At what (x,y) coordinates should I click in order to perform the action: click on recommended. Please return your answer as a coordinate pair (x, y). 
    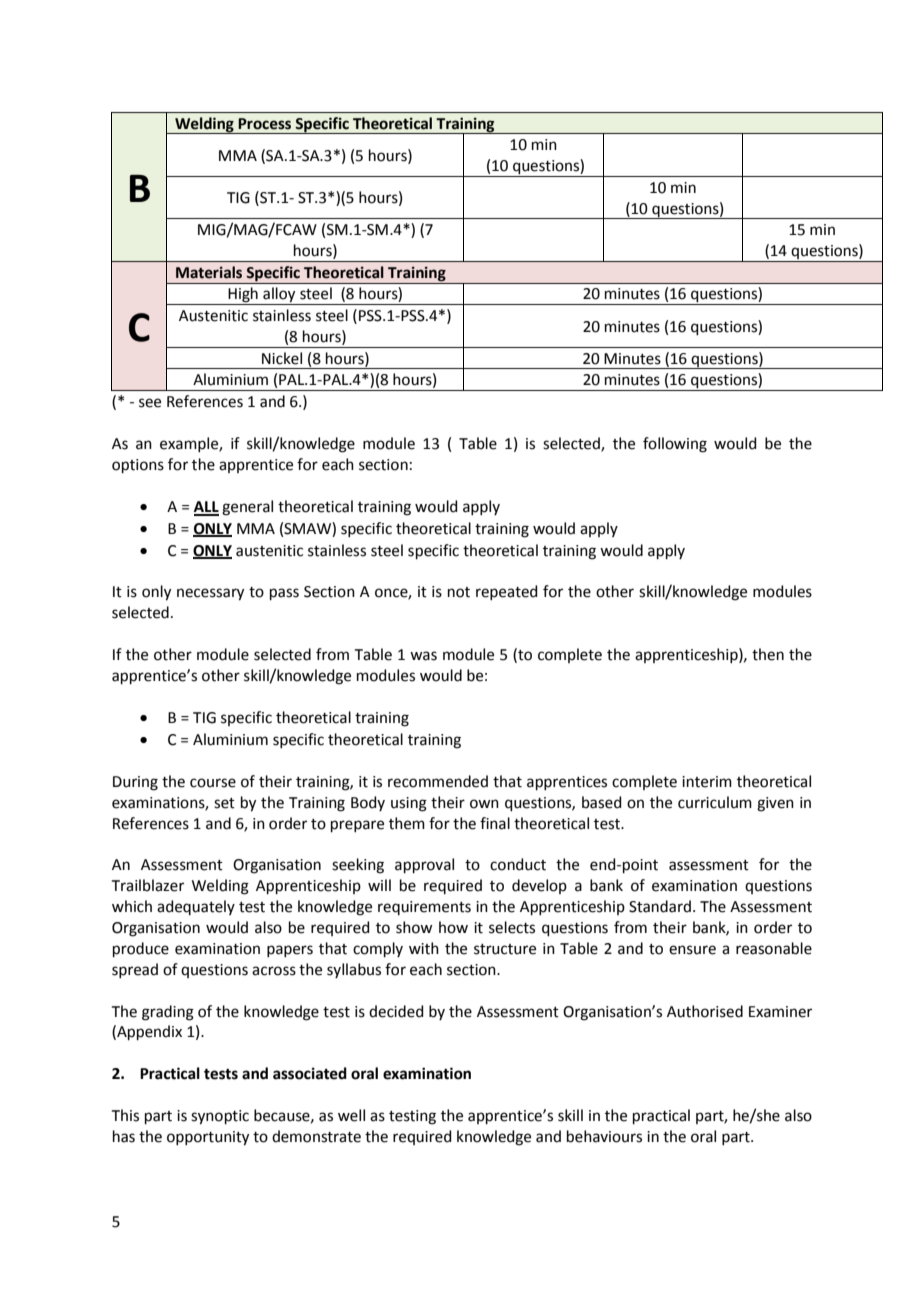
    Looking at the image, I should click on (438, 781).
